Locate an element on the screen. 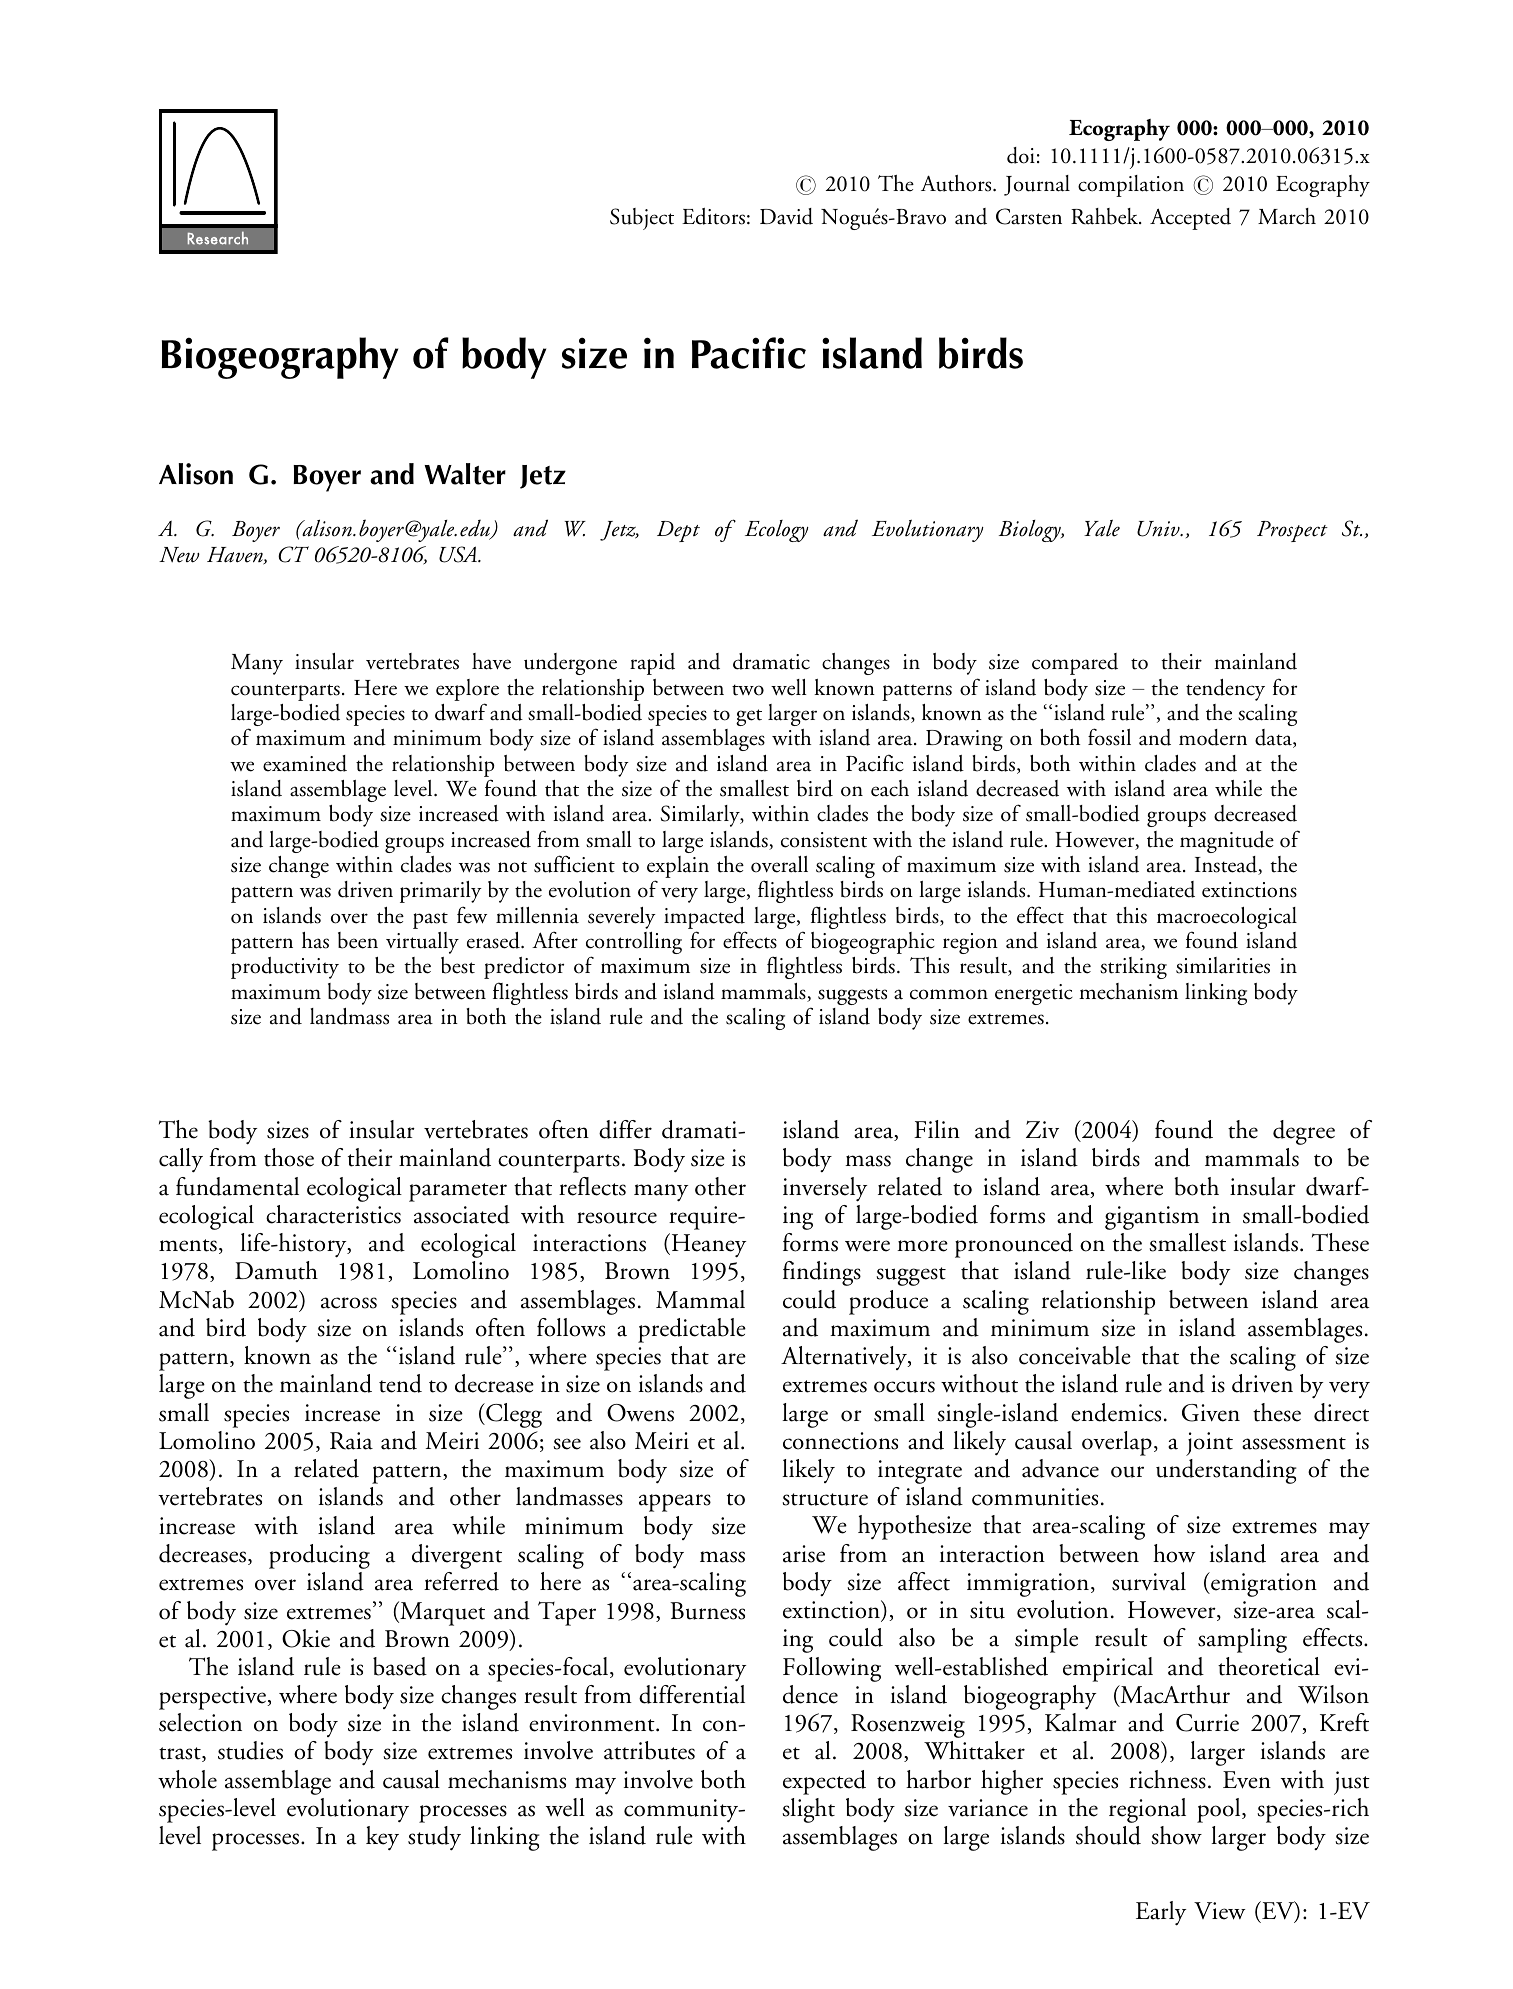 The height and width of the screenshot is (1989, 1513). Subject is located at coordinates (642, 219).
